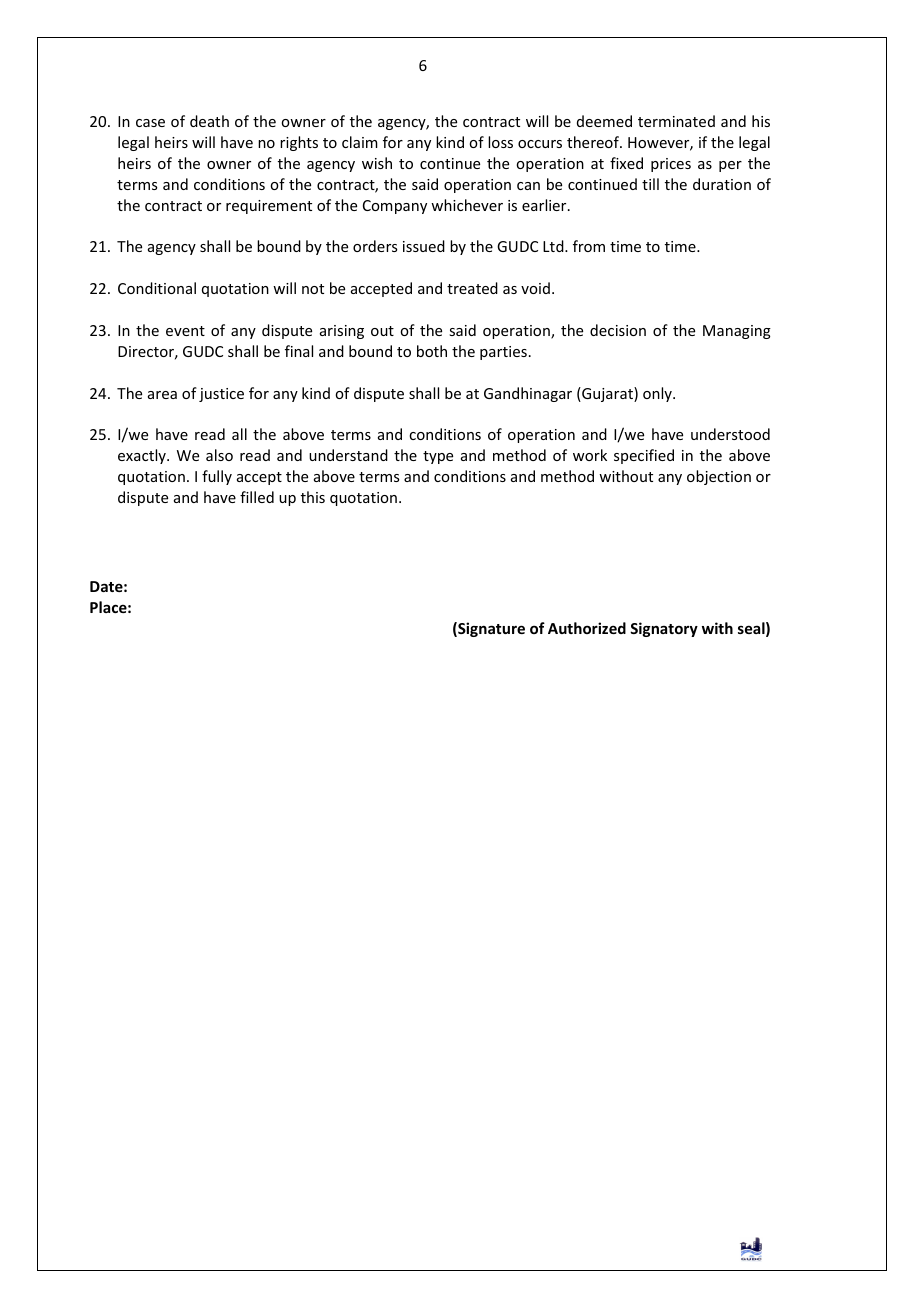 The image size is (924, 1308). I want to click on death, so click(209, 121).
